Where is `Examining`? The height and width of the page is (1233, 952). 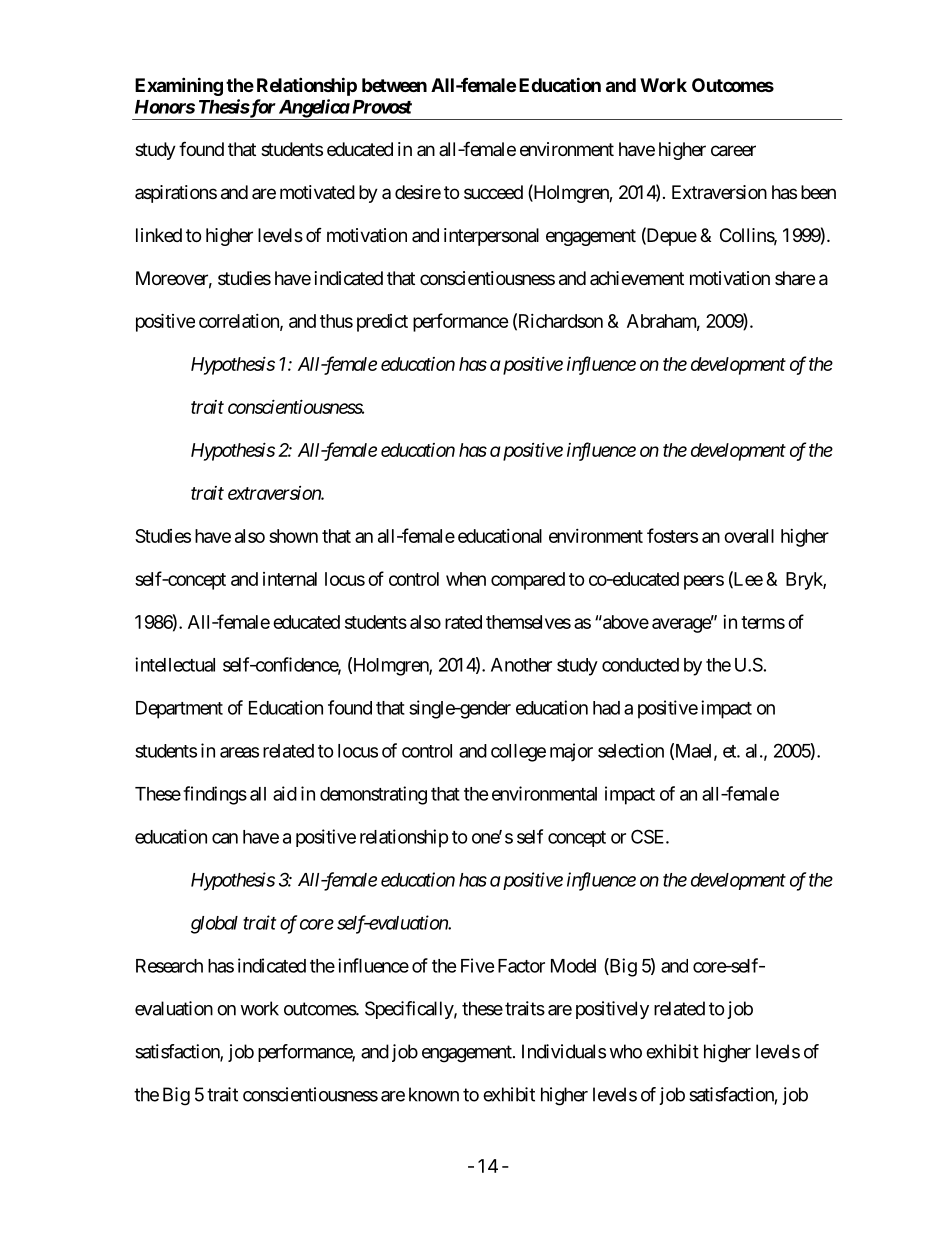 Examining is located at coordinates (179, 86).
